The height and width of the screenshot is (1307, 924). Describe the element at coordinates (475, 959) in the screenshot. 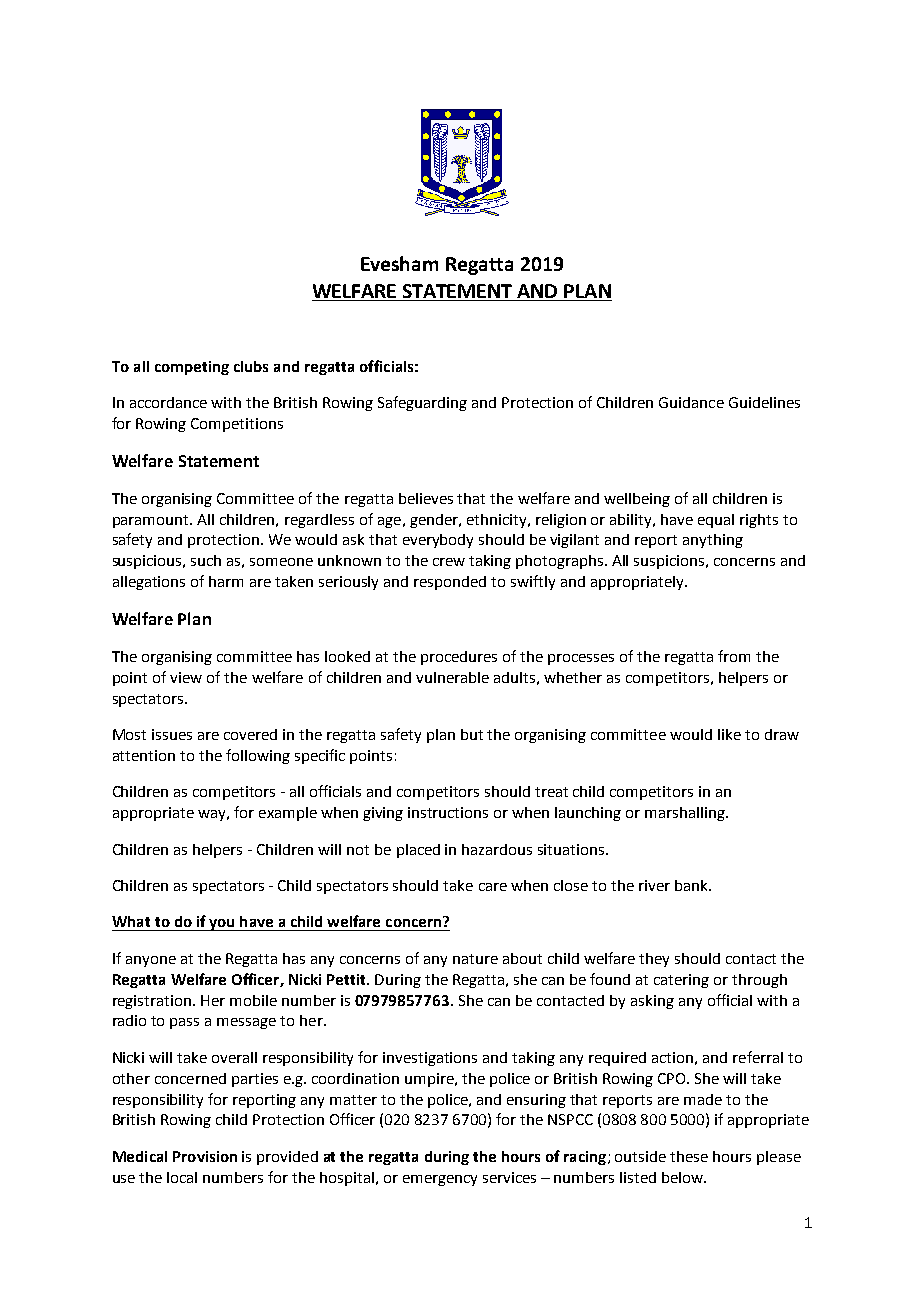

I see `nature` at that location.
